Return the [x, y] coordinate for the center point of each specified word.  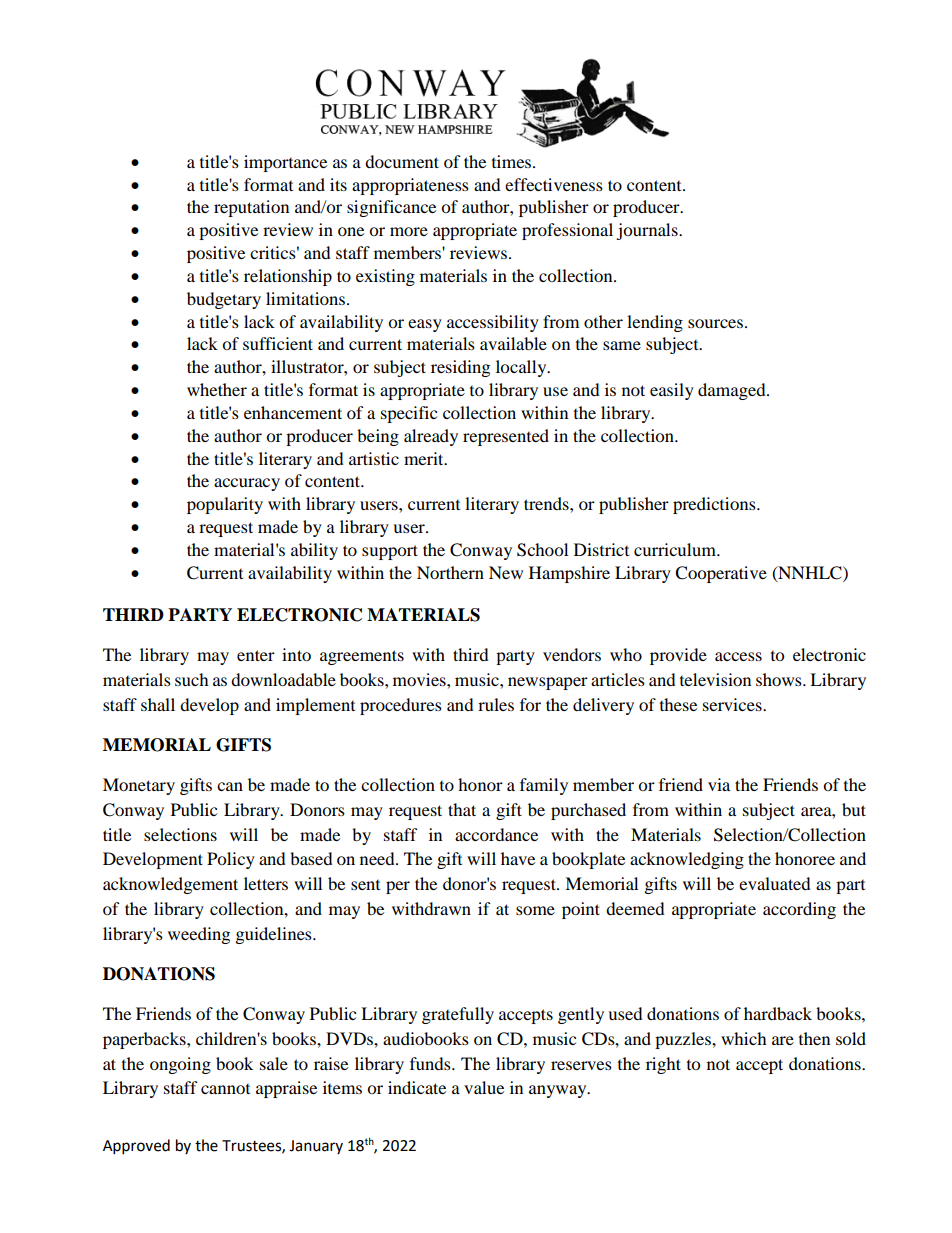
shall [158, 704]
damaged [733, 391]
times [513, 161]
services [733, 704]
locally [522, 368]
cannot [225, 1089]
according [799, 910]
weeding [199, 935]
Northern [450, 572]
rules [496, 704]
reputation [251, 208]
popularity [225, 505]
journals [648, 231]
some [535, 910]
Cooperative [721, 574]
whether [217, 389]
